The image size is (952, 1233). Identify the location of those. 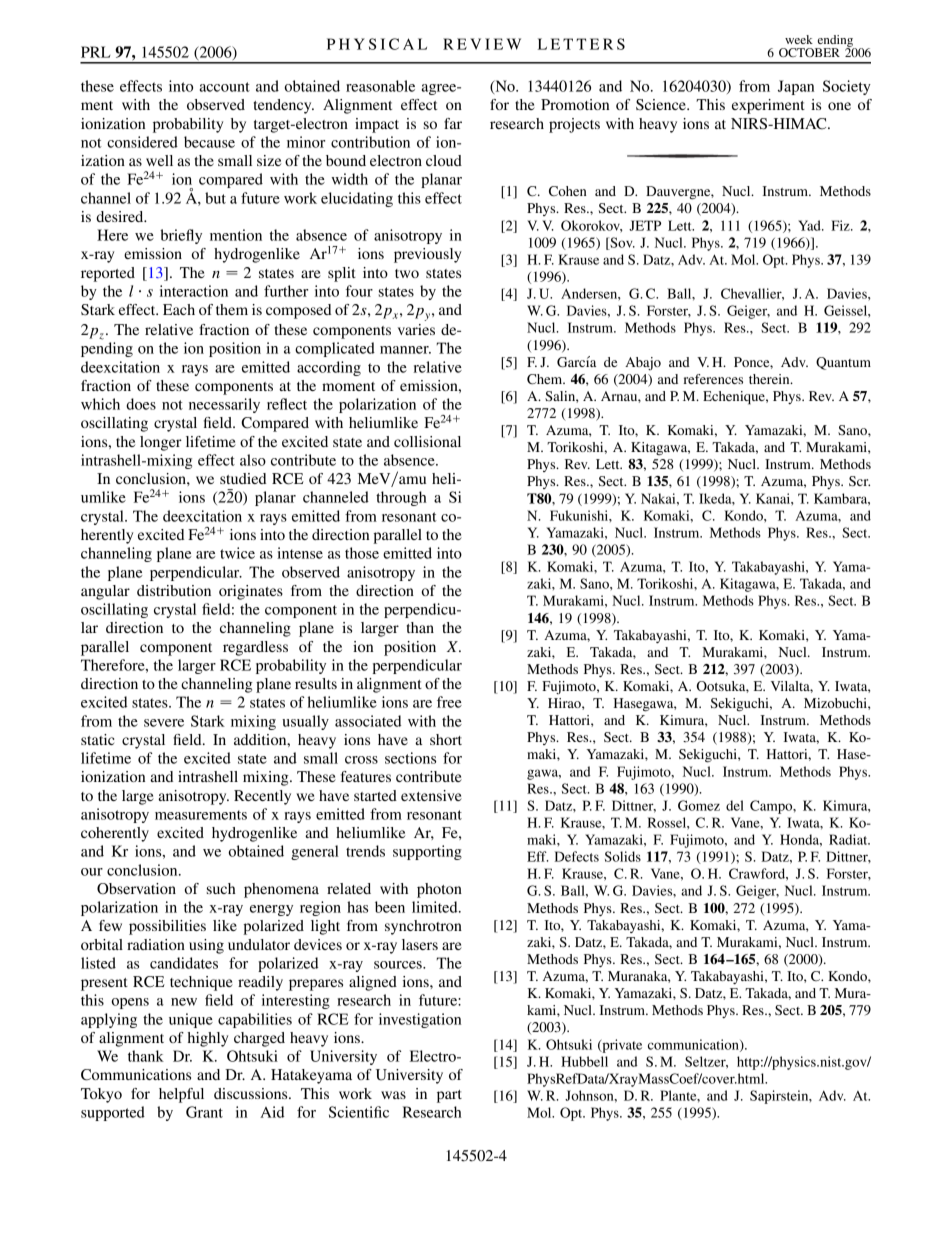
(362, 553).
